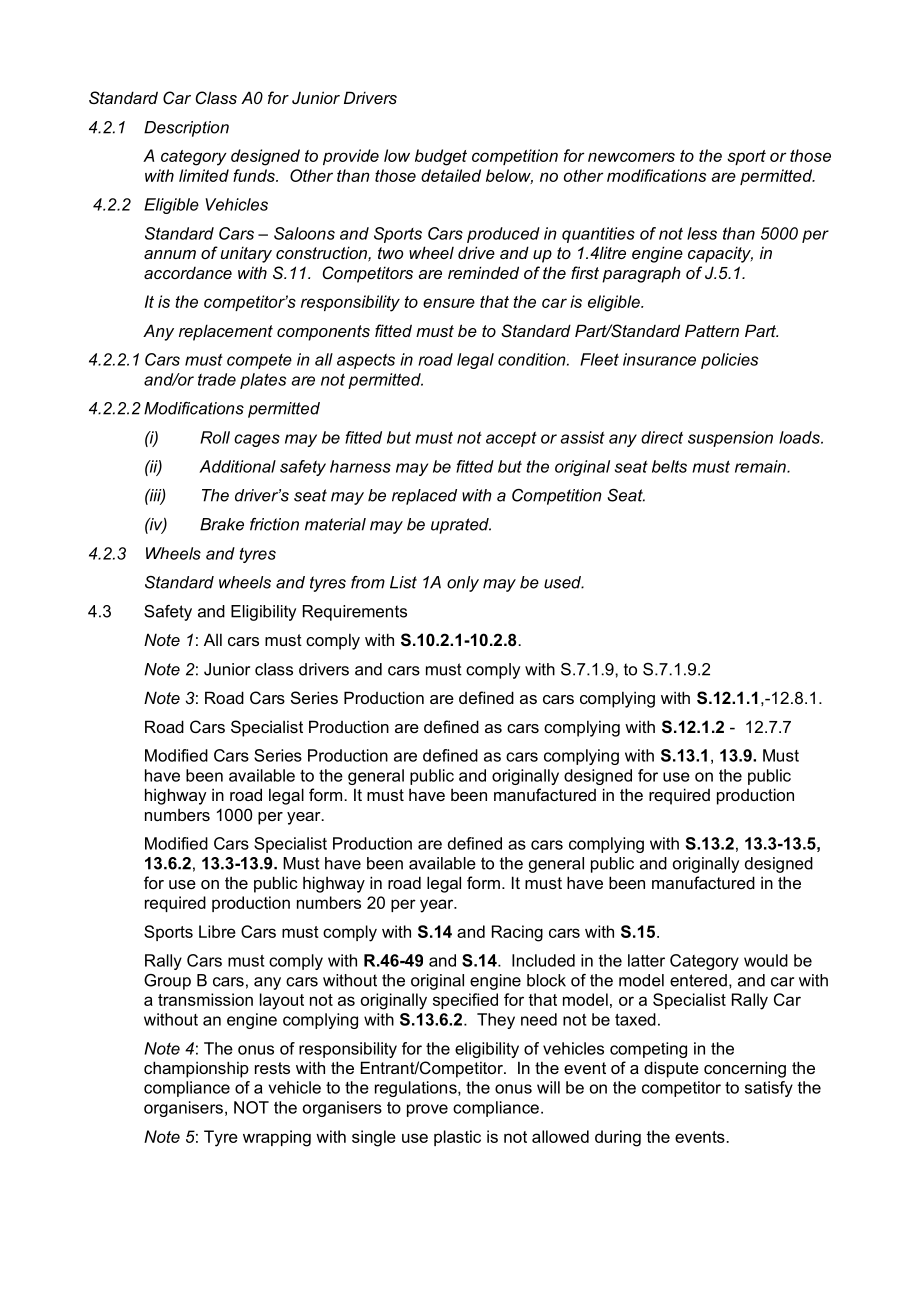  What do you see at coordinates (255, 175) in the image?
I see `funds` at bounding box center [255, 175].
